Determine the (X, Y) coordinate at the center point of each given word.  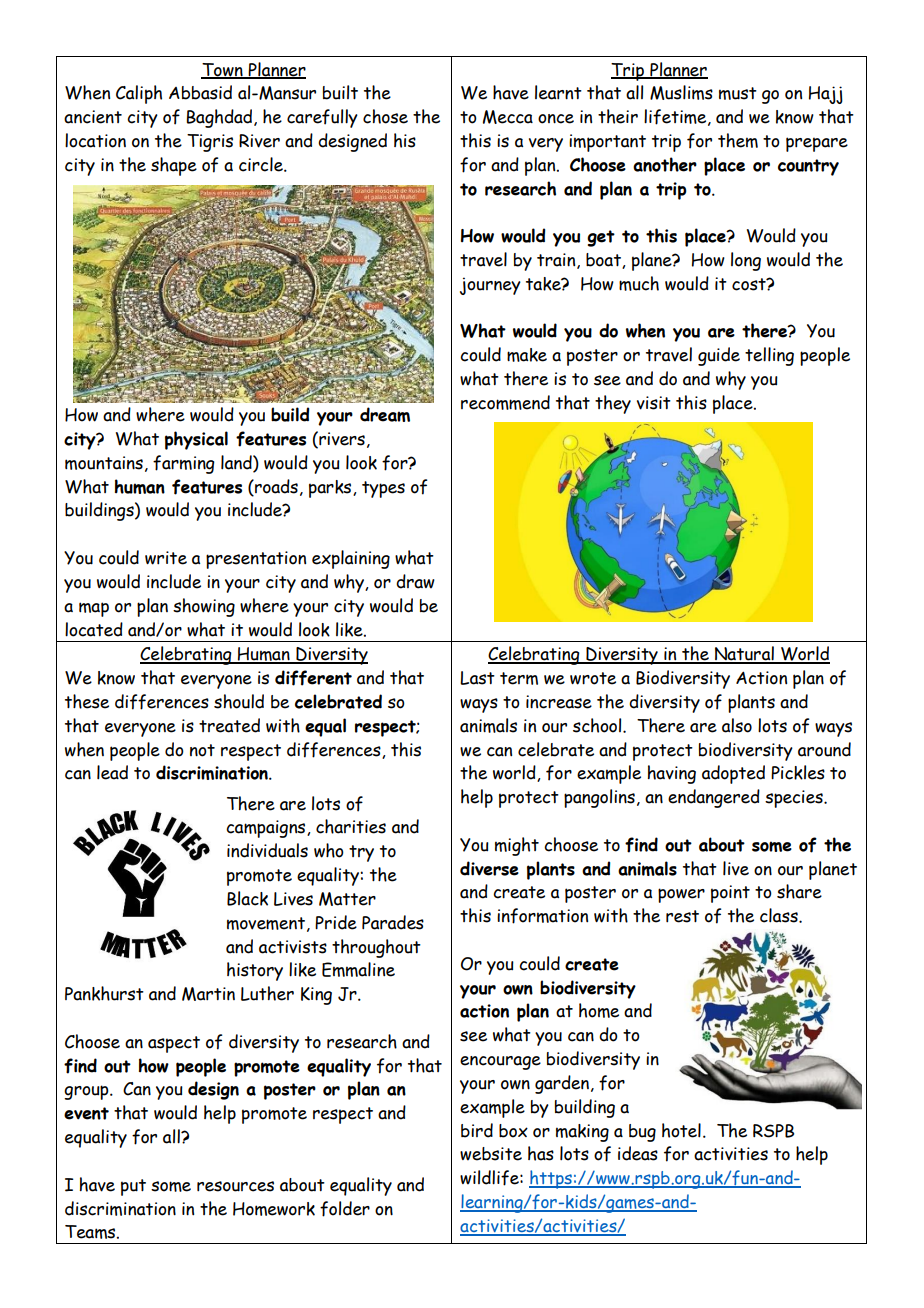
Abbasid (200, 92)
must (738, 93)
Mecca (508, 117)
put (133, 1187)
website (491, 1154)
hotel (681, 1130)
